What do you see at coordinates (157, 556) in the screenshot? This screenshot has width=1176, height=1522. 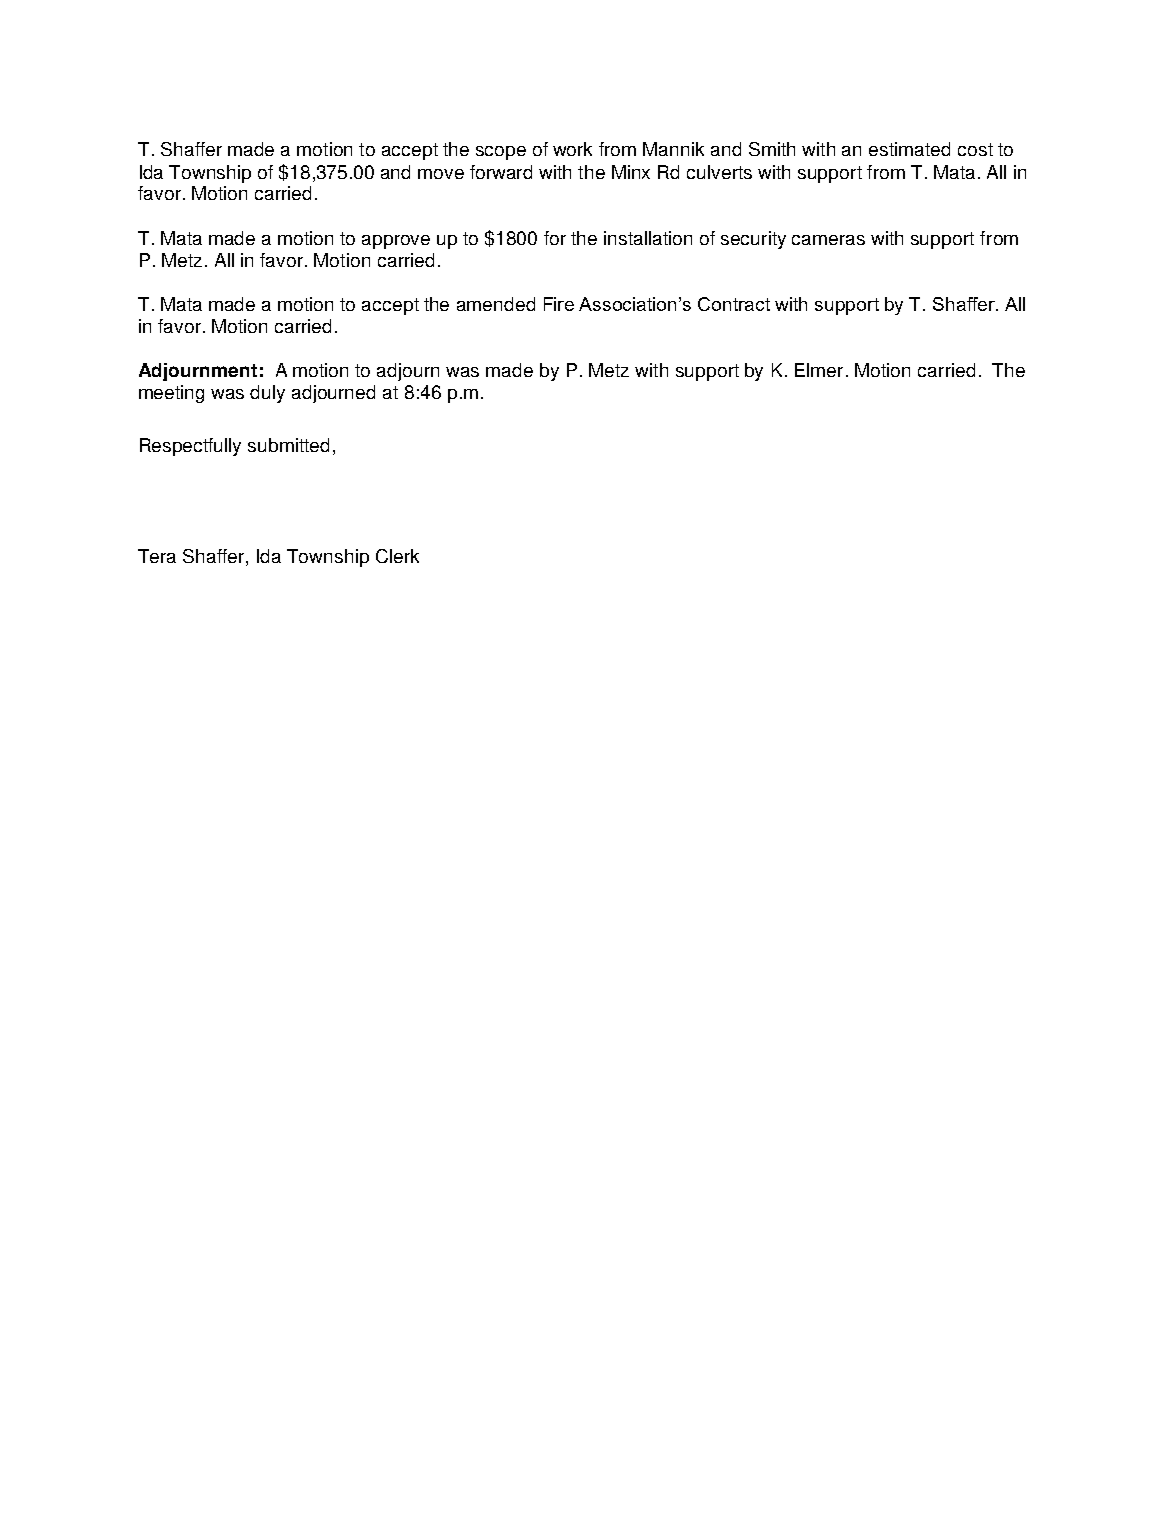 I see `Tera` at bounding box center [157, 556].
